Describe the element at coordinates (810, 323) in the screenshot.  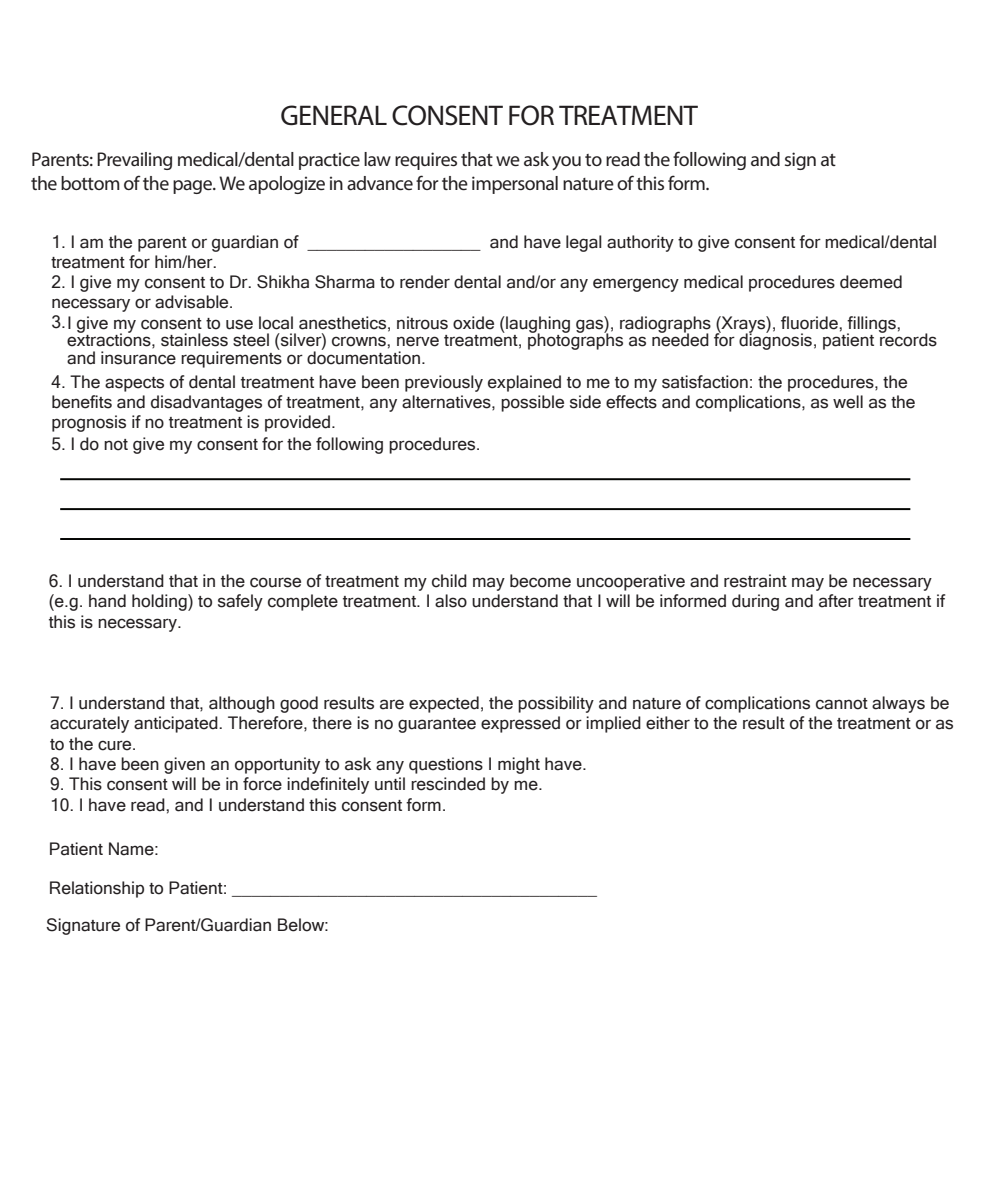
I see `fluoride` at that location.
